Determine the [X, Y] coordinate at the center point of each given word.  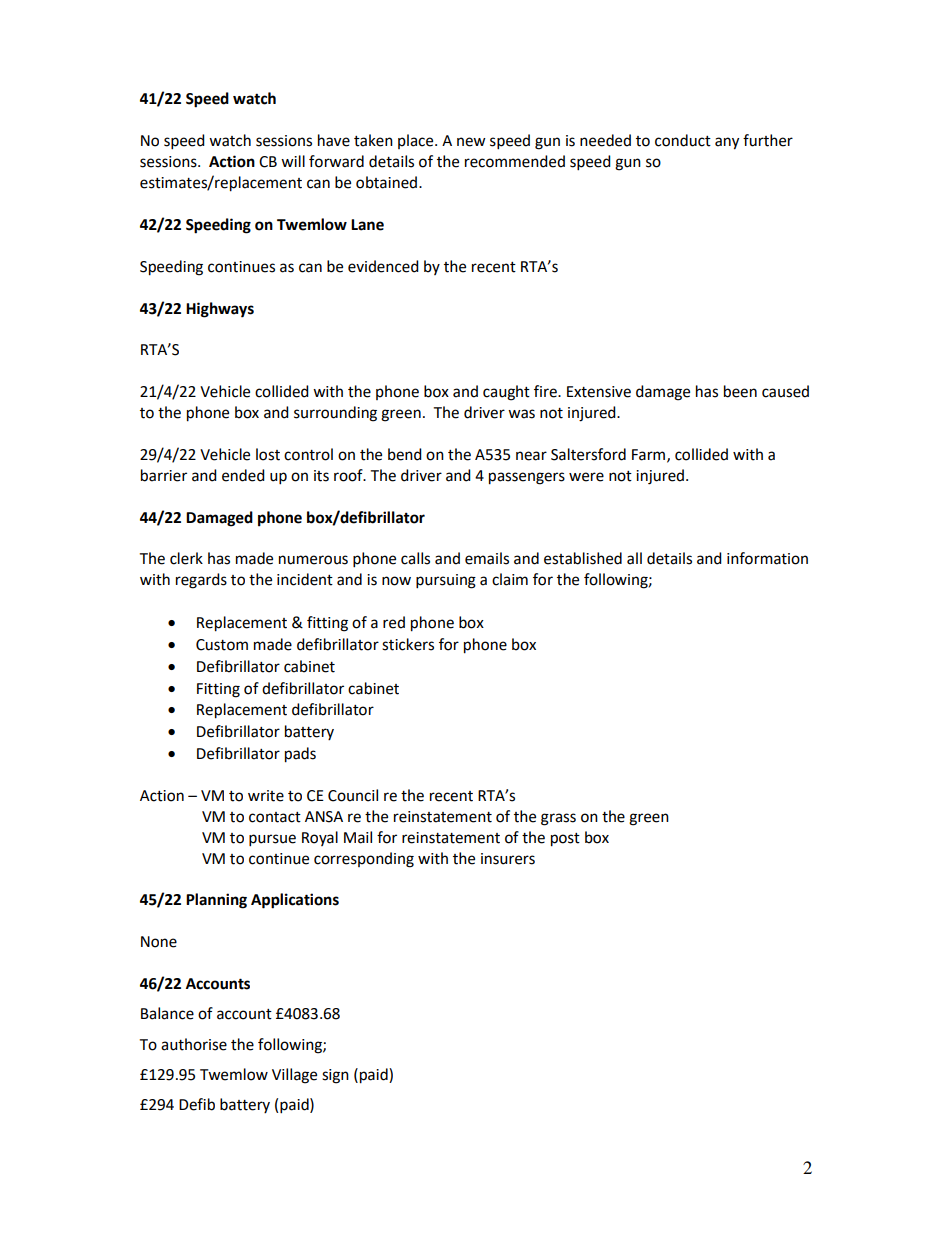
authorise [194, 1044]
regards [201, 581]
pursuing [446, 581]
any [727, 143]
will [293, 161]
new [471, 142]
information [767, 558]
